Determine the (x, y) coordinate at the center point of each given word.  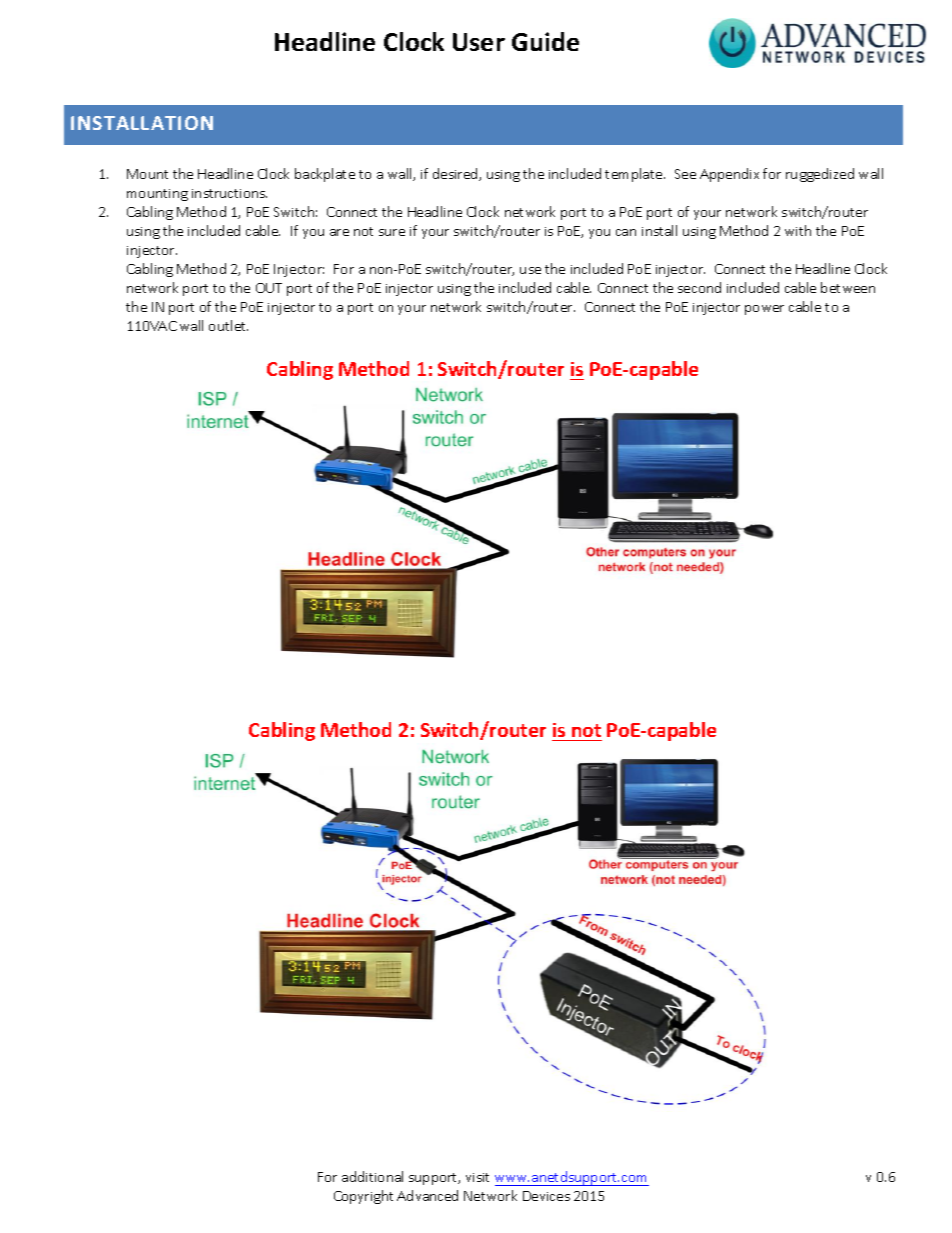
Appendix (729, 175)
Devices (546, 1196)
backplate (325, 175)
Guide (545, 41)
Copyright (363, 1197)
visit (477, 1177)
